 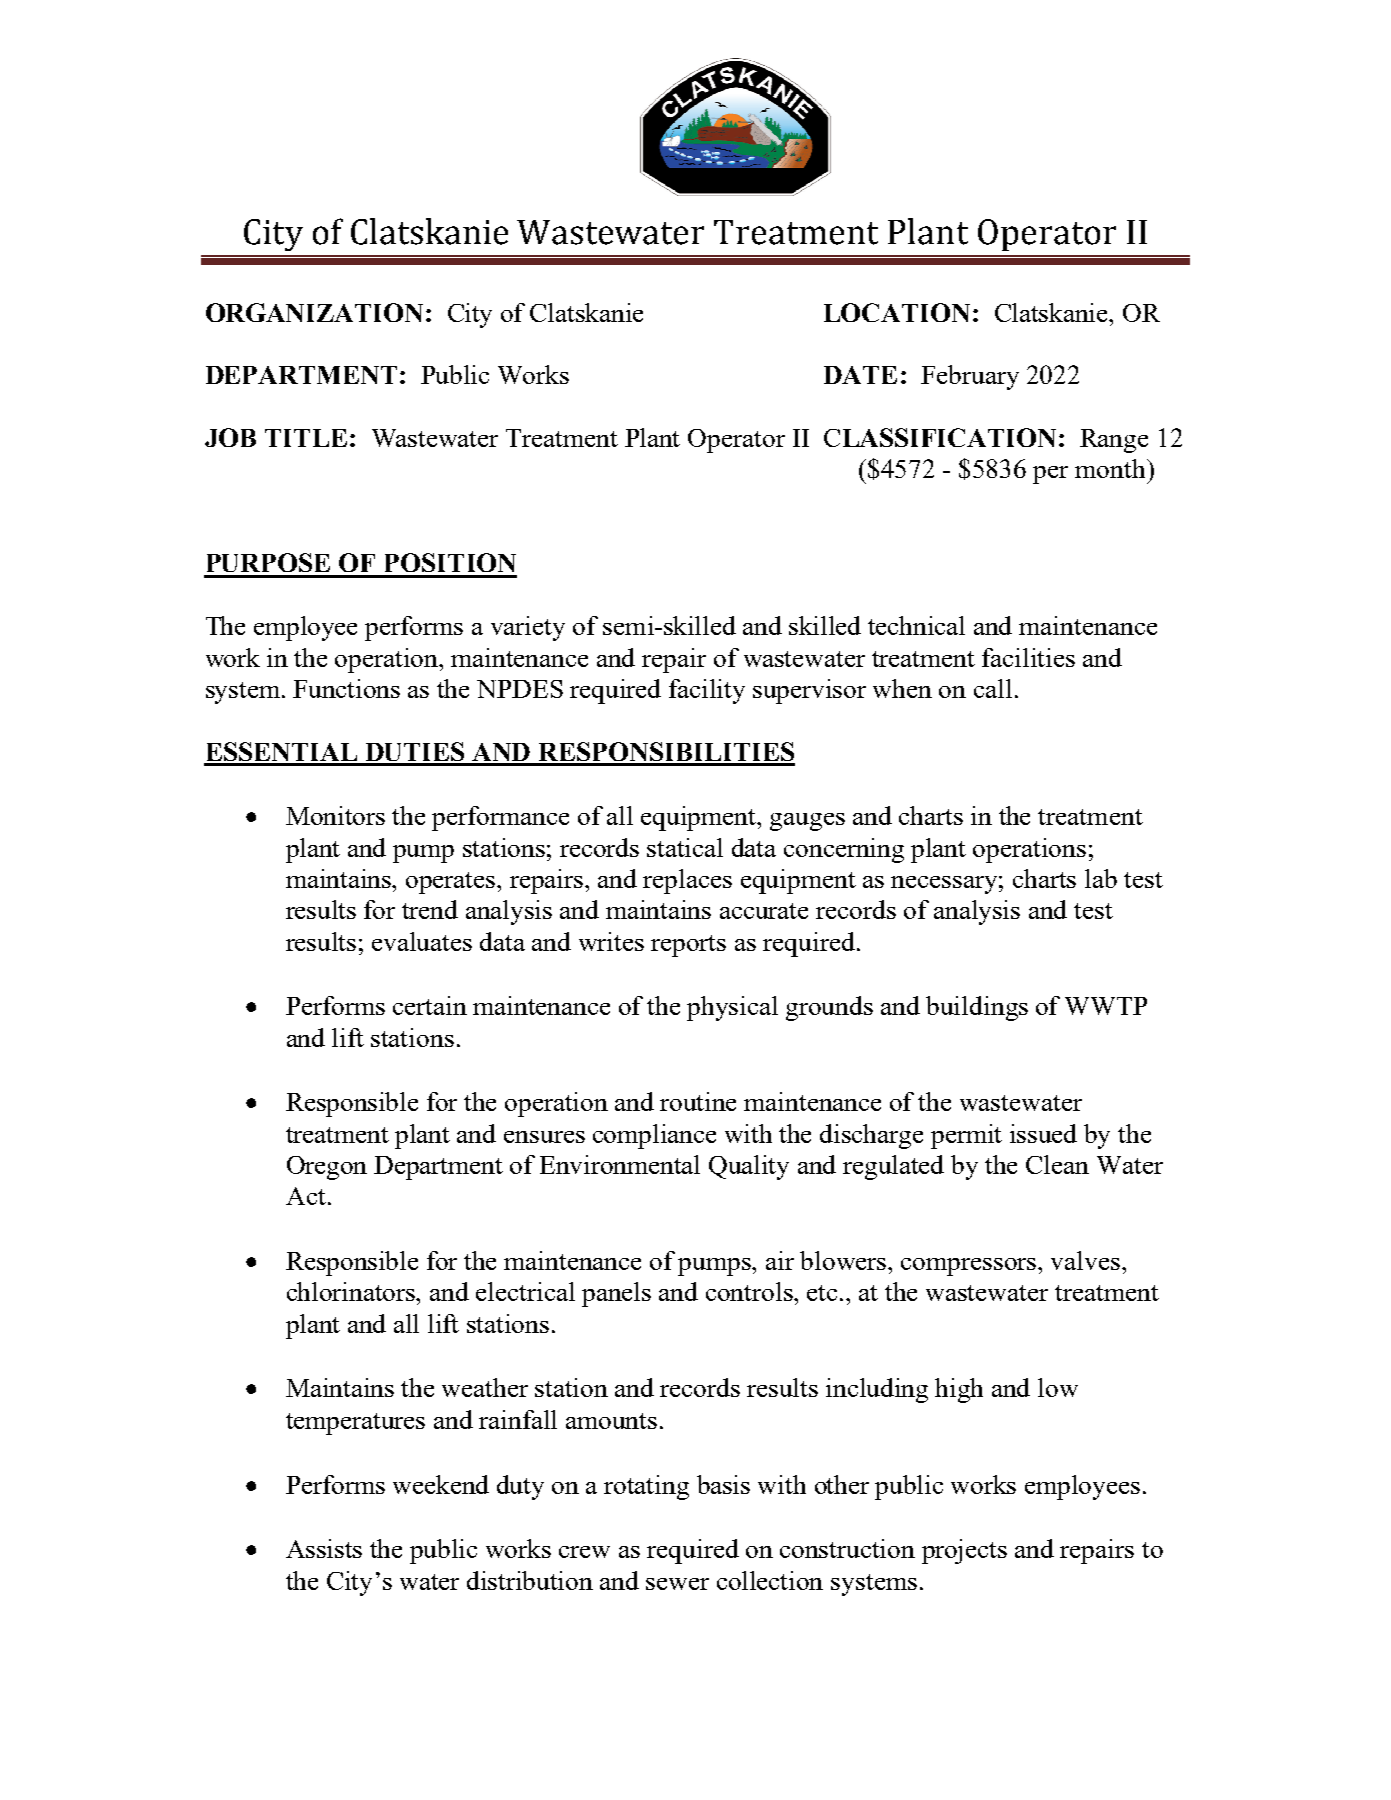 I want to click on call, so click(x=993, y=688).
